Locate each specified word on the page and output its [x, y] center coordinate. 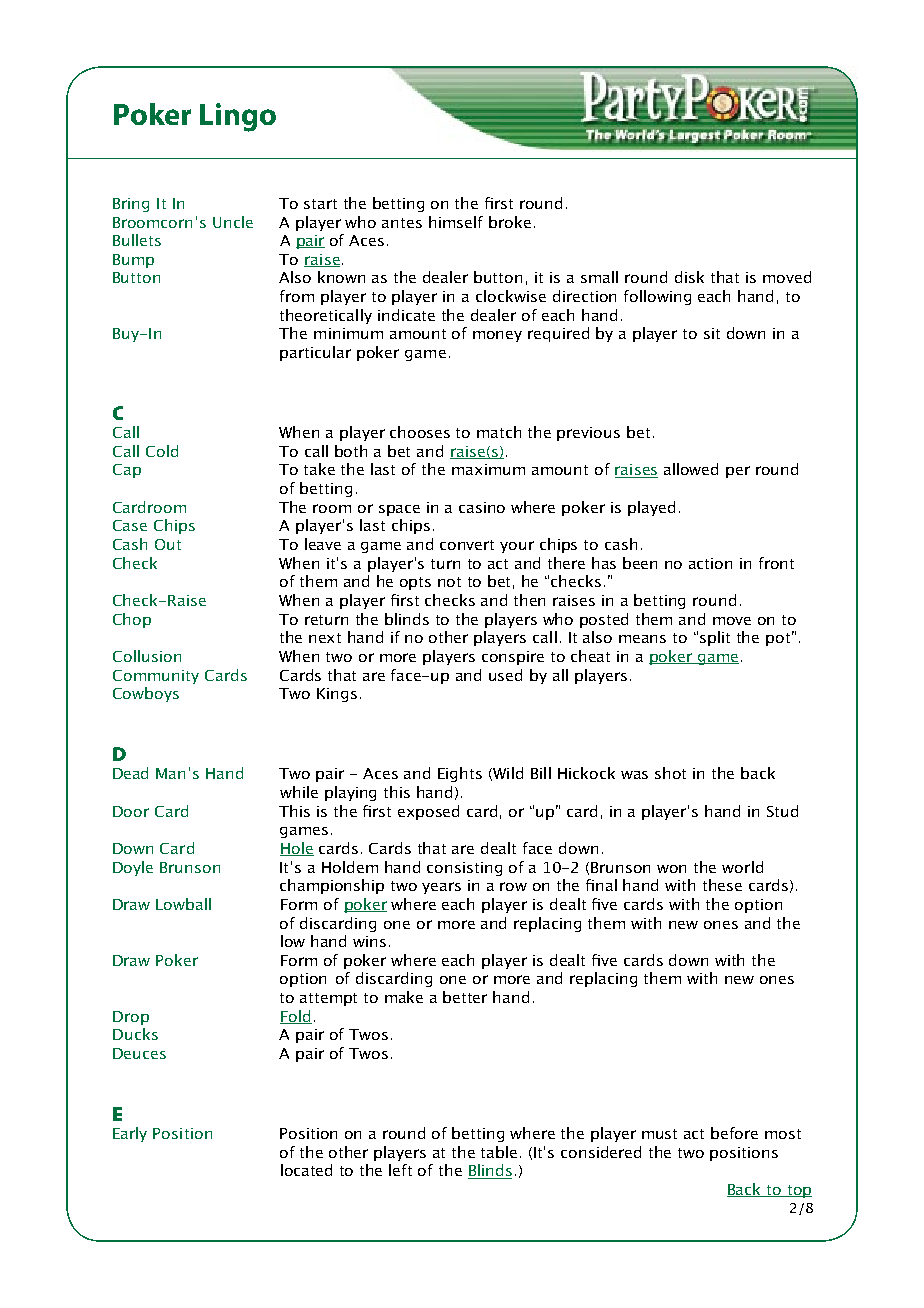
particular [315, 353]
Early [130, 1134]
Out [168, 544]
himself [456, 222]
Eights [460, 774]
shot [670, 773]
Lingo [238, 117]
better [465, 997]
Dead [130, 773]
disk [689, 277]
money [497, 336]
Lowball [183, 904]
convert [467, 545]
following [657, 297]
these [722, 885]
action [710, 563]
